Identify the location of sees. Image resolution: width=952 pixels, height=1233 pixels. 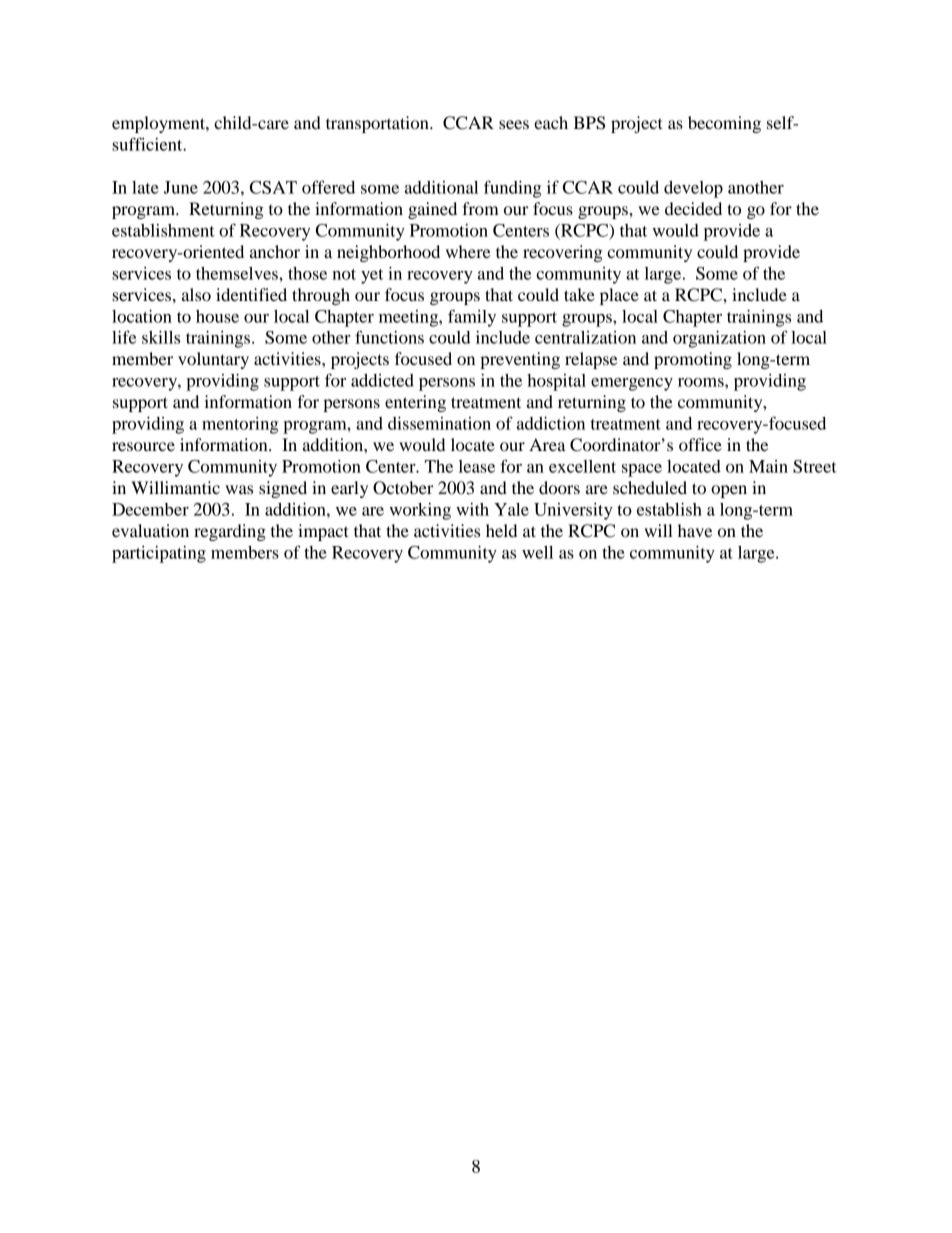
(514, 124).
